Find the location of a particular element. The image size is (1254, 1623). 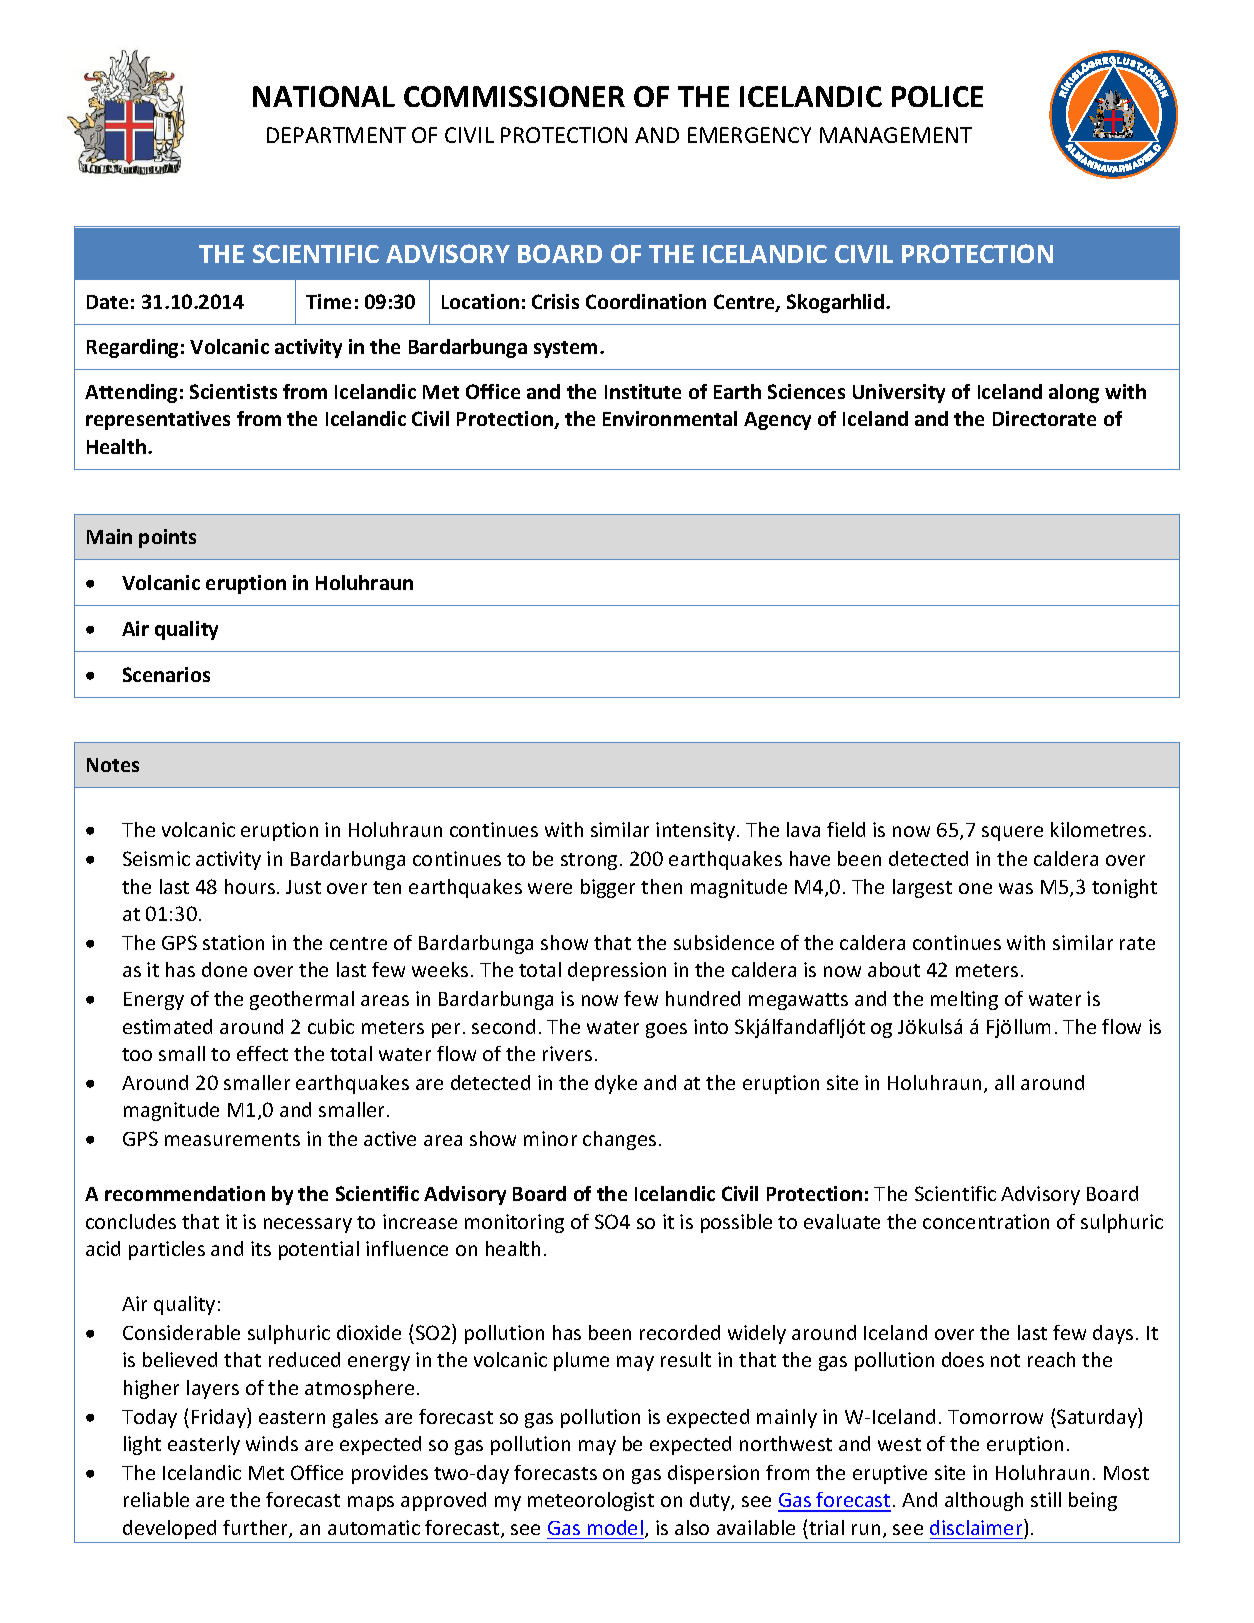

Environmental is located at coordinates (670, 418).
